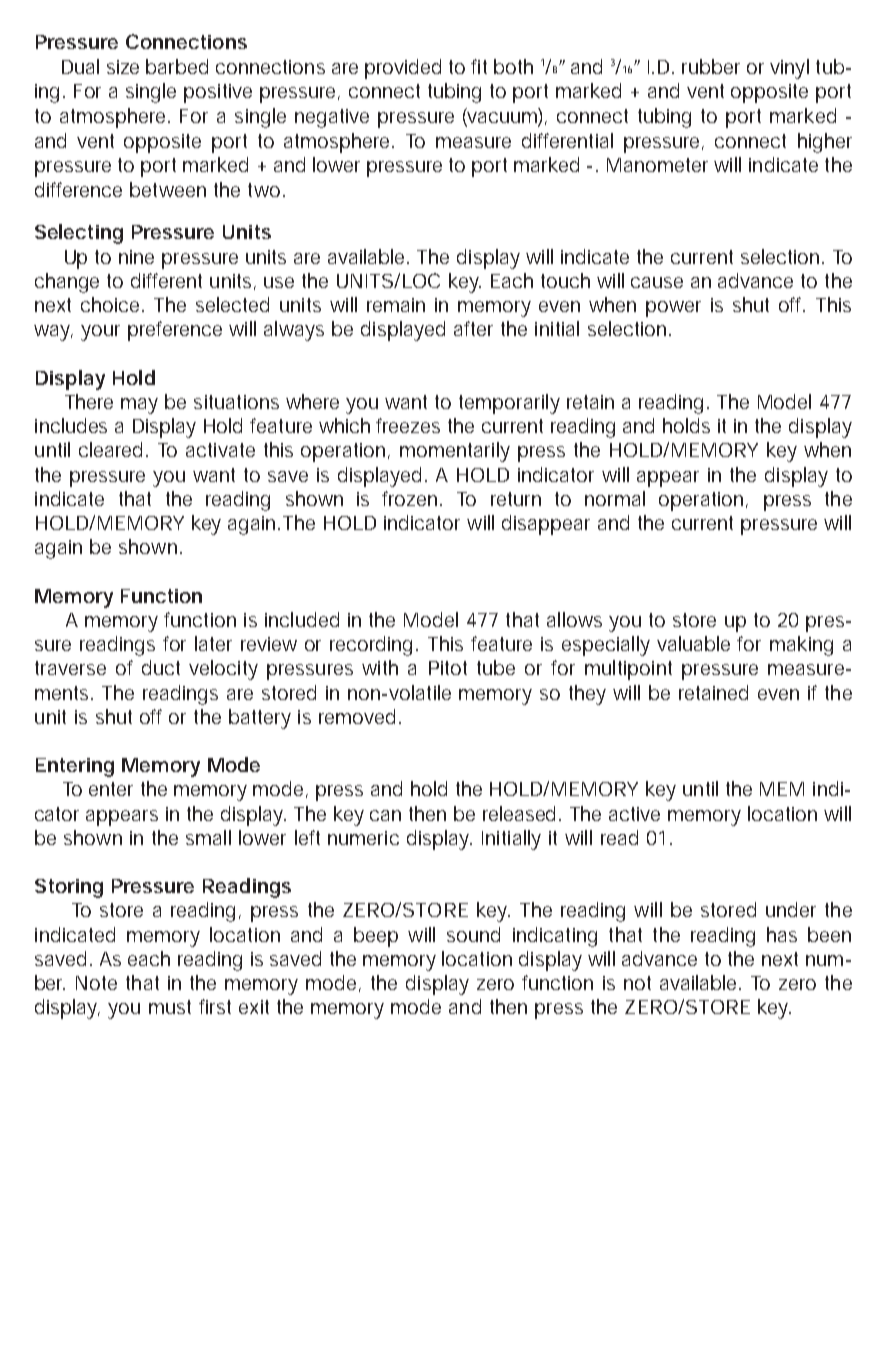  Describe the element at coordinates (509, 404) in the screenshot. I see `temporarily` at that location.
